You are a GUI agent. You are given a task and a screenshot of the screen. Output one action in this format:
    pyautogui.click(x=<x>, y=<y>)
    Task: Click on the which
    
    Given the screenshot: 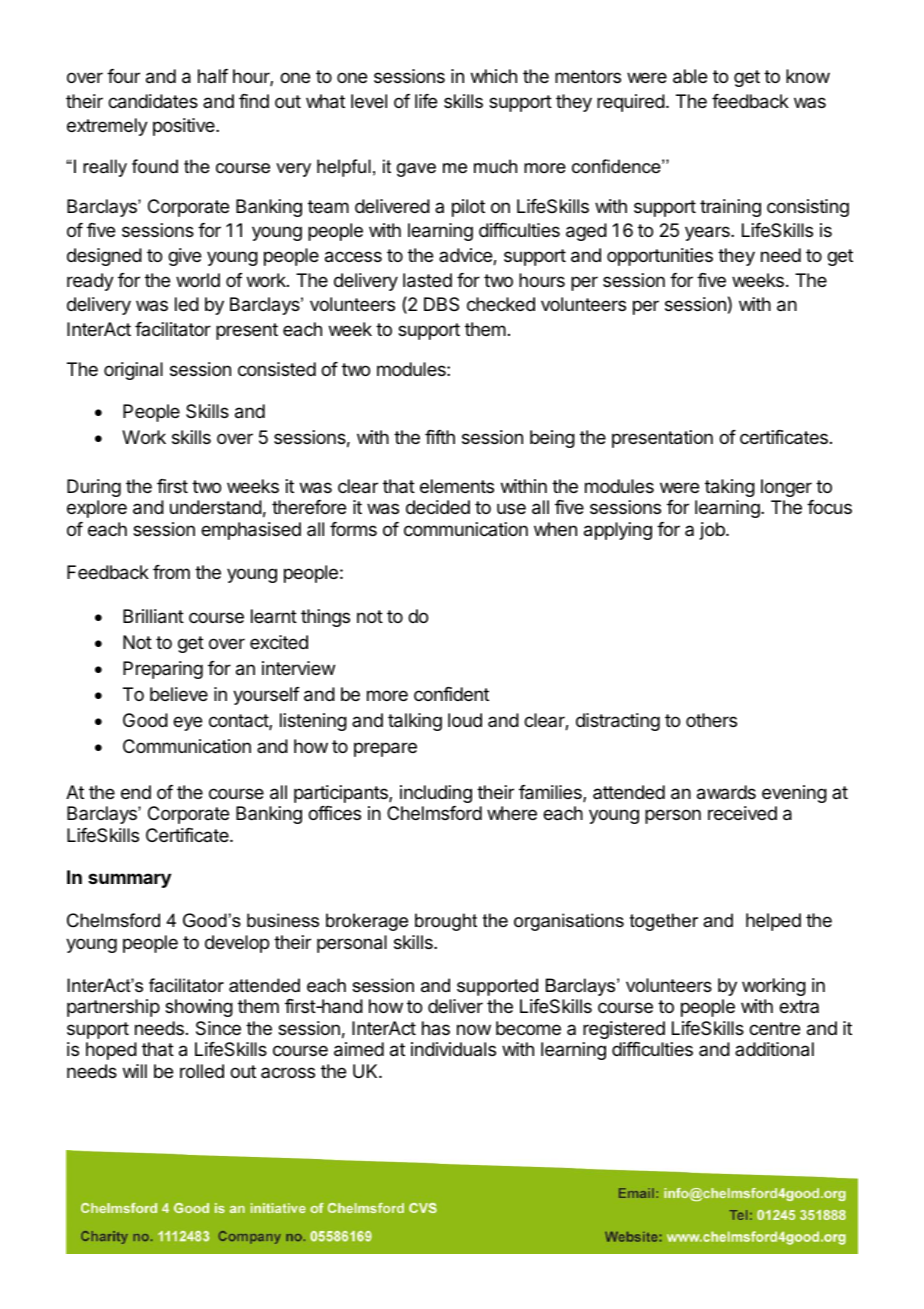 What is the action you would take?
    pyautogui.click(x=494, y=76)
